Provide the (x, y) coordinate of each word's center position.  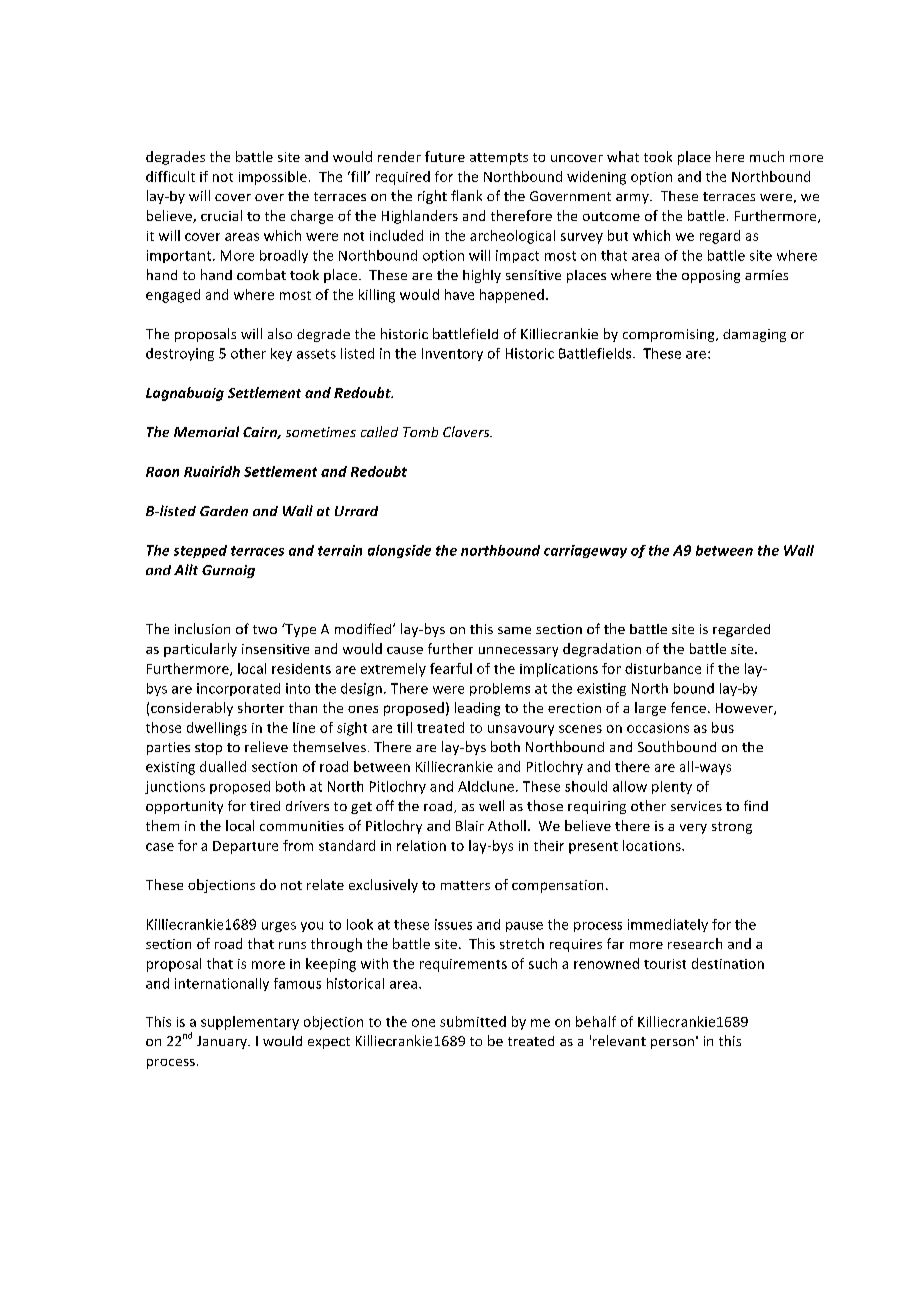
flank (466, 195)
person (672, 1044)
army (633, 199)
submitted (473, 1021)
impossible (273, 178)
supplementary (250, 1023)
